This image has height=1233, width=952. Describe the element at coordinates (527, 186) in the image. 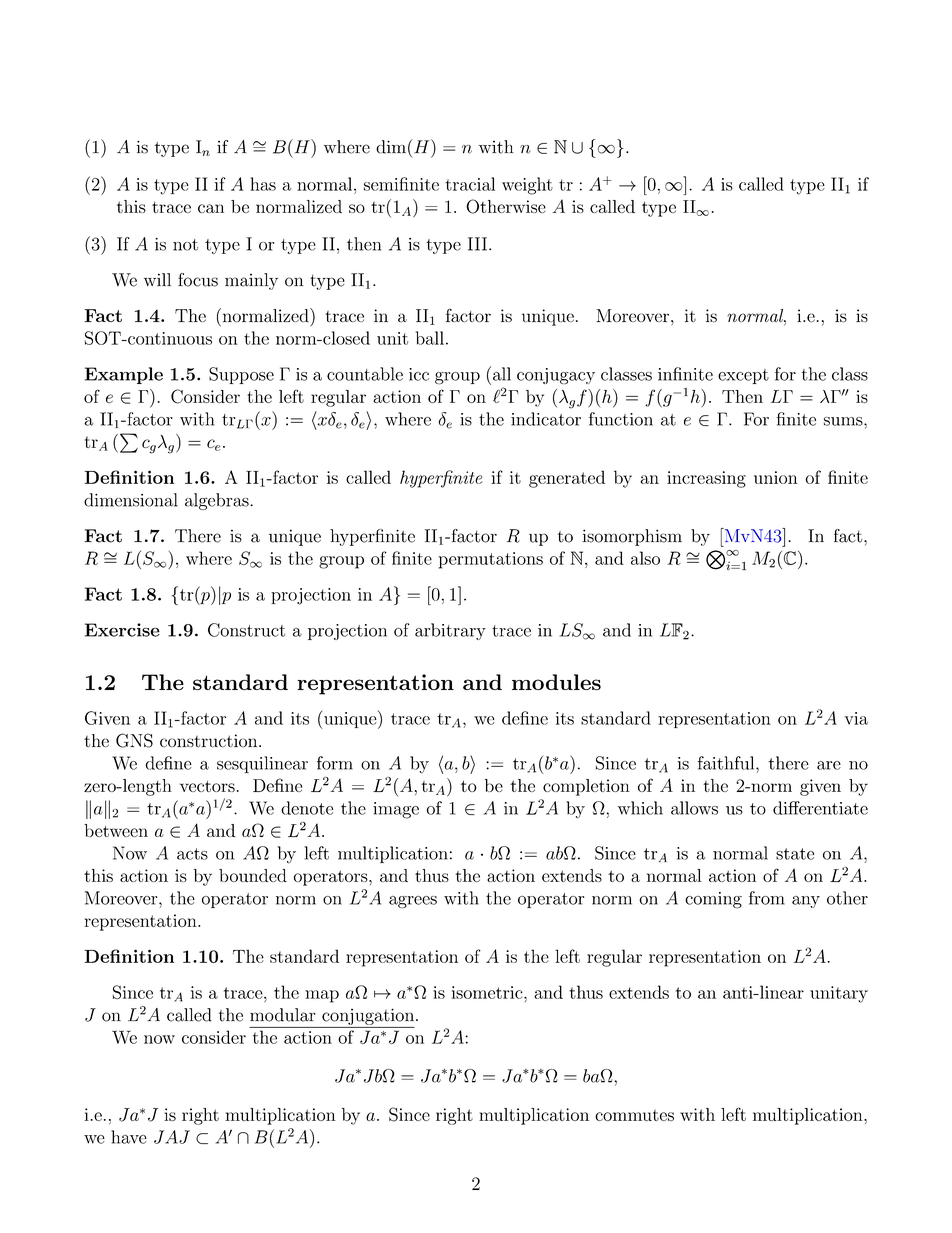

I see `weight` at that location.
